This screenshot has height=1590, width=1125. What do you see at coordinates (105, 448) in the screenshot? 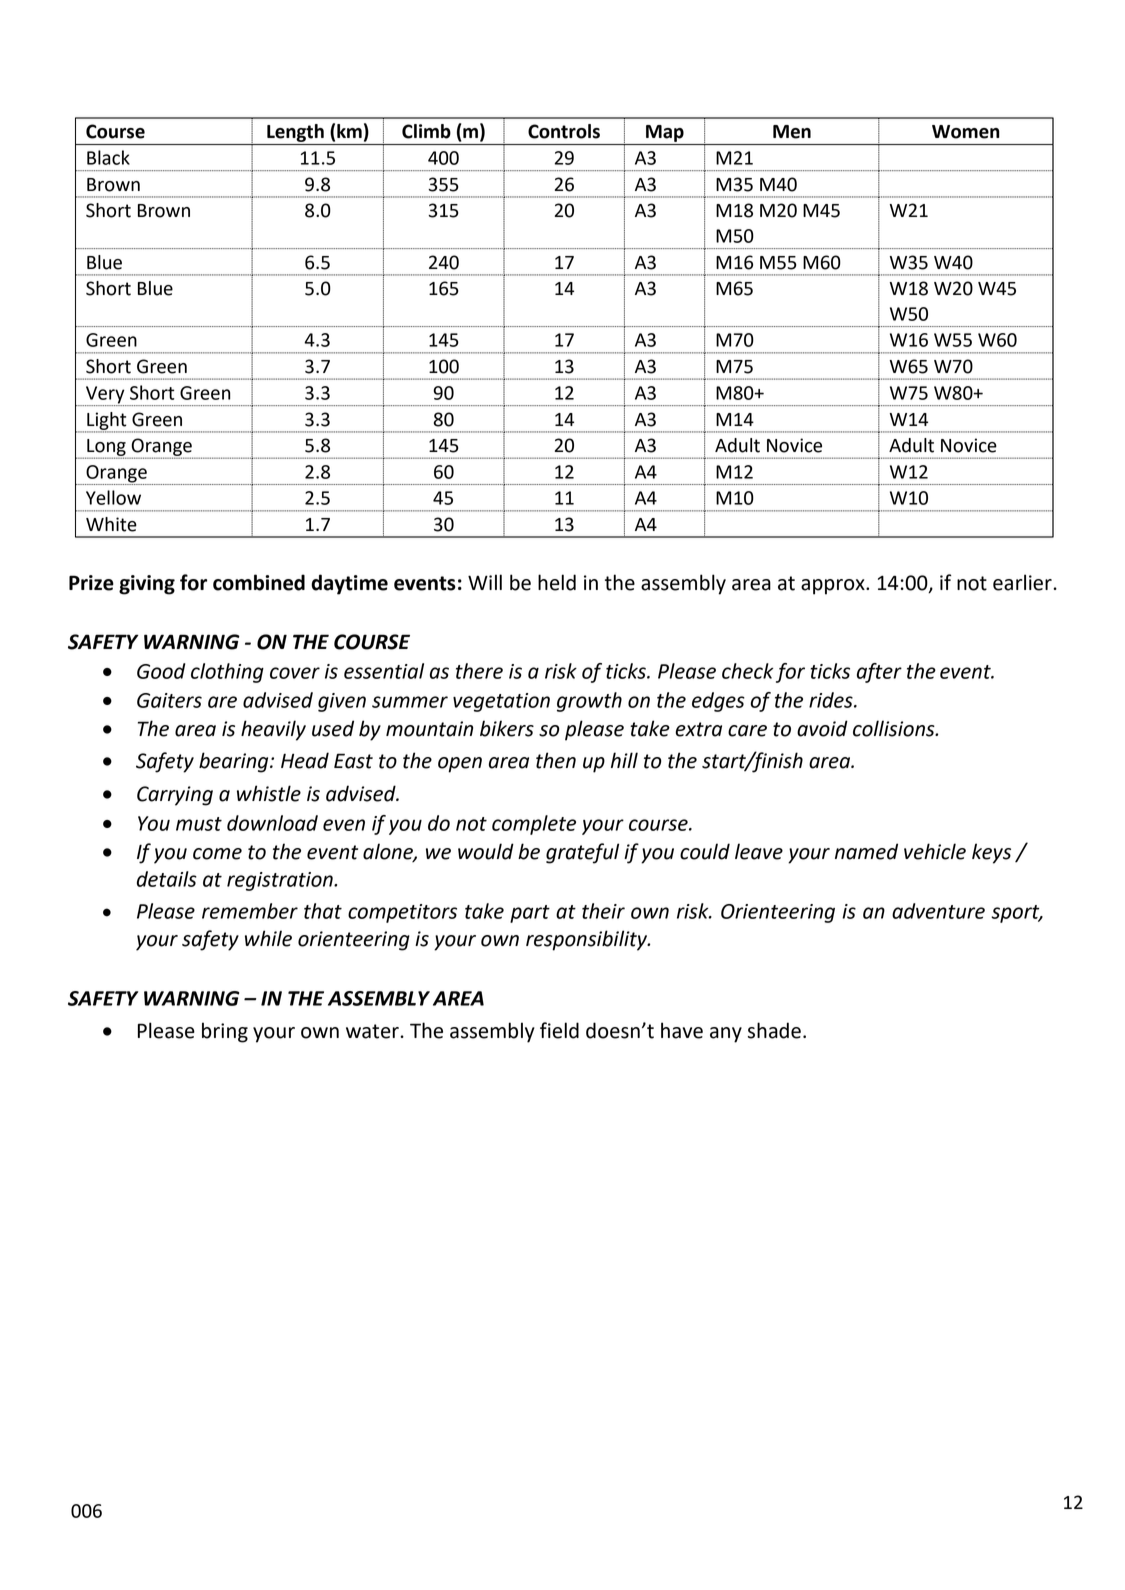
I see `Long` at bounding box center [105, 448].
